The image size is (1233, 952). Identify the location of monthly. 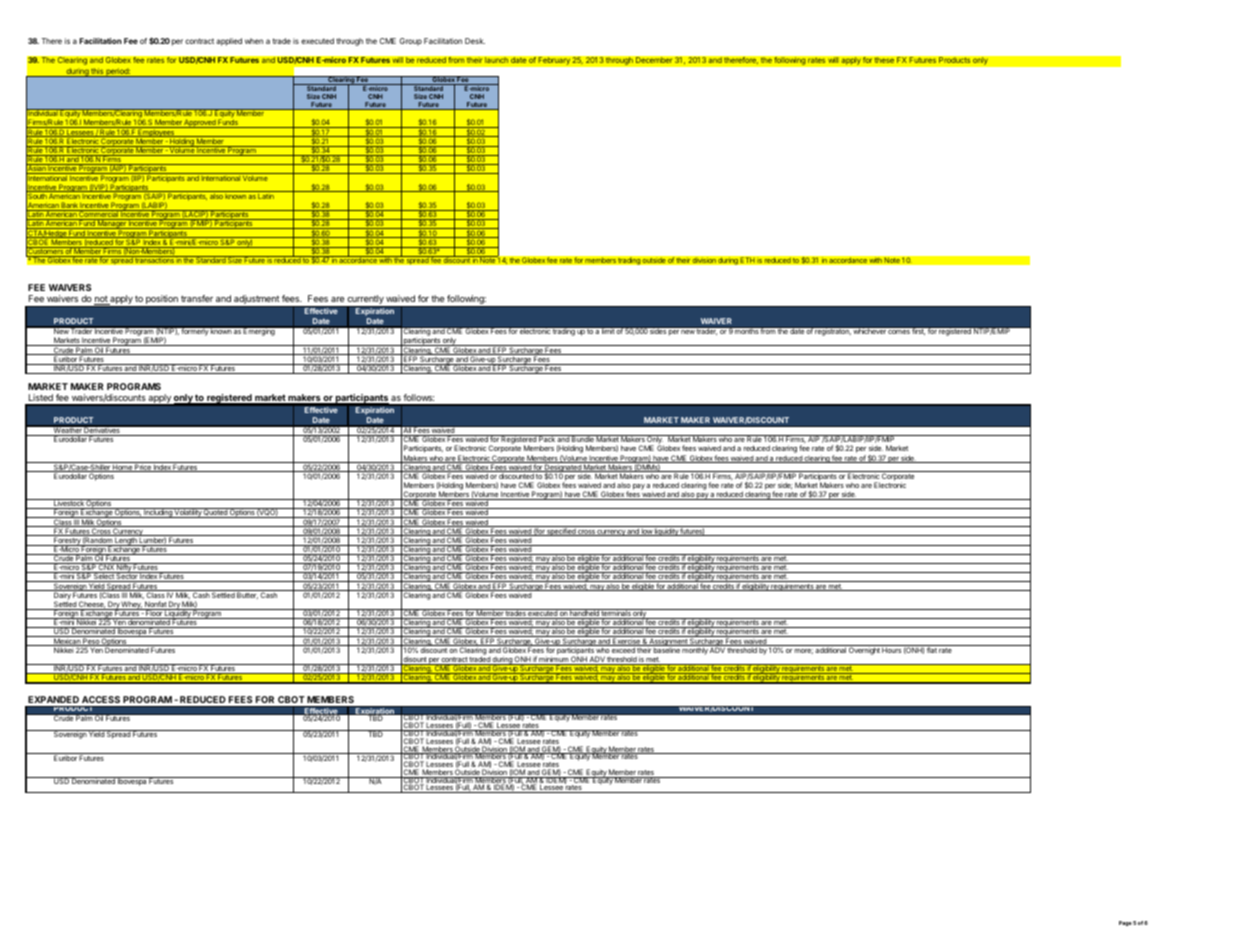
(695, 650).
